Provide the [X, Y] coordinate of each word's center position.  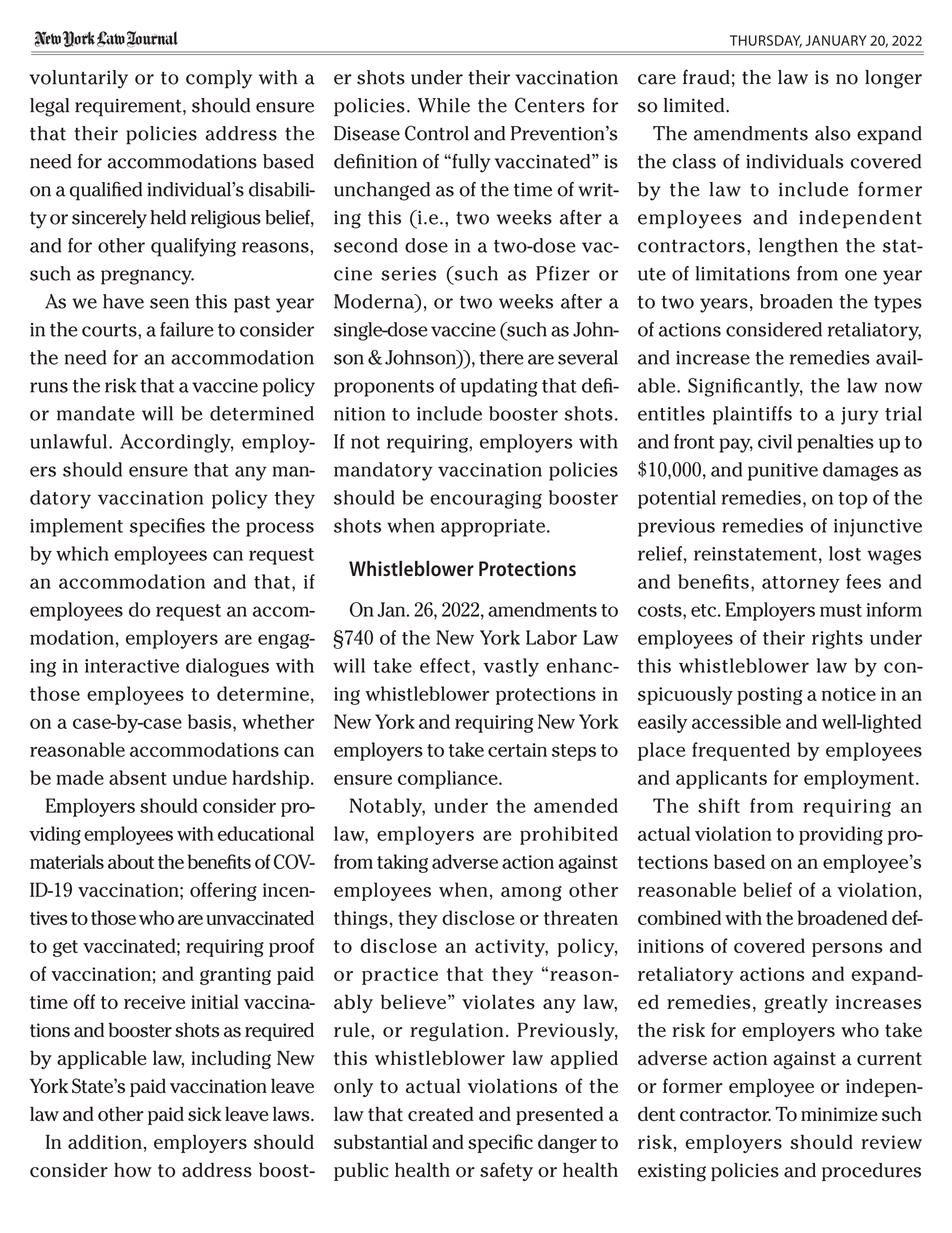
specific [500, 1143]
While [444, 105]
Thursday [766, 41]
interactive [132, 666]
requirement [129, 107]
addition [105, 1142]
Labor [551, 637]
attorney [801, 584]
